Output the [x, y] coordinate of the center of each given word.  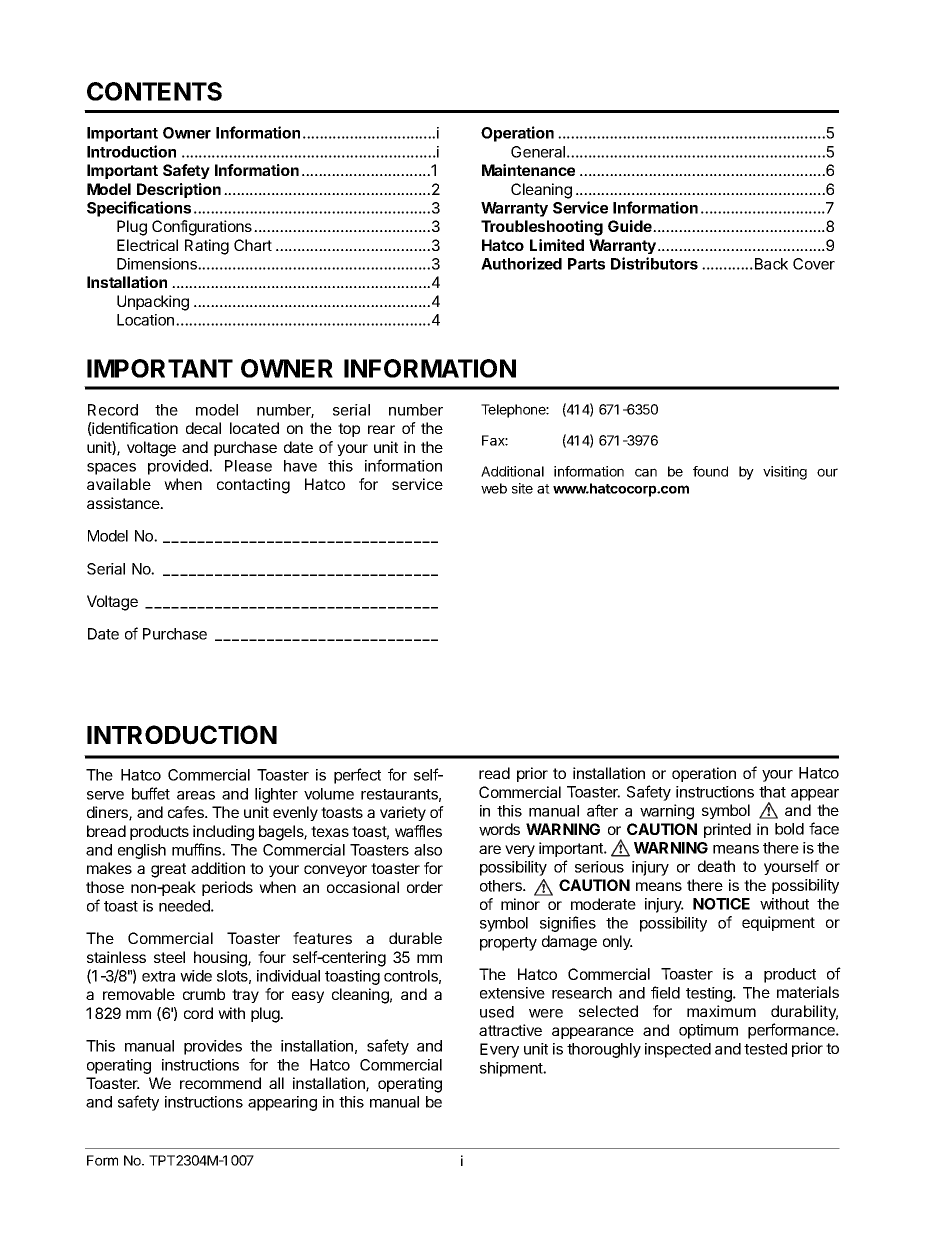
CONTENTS [154, 91]
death [716, 866]
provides [213, 1047]
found [710, 471]
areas [196, 795]
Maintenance [528, 170]
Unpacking [153, 303]
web [494, 488]
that [772, 792]
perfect [357, 776]
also [428, 850]
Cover [814, 264]
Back [770, 264]
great [168, 870]
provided [179, 467]
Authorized [521, 263]
